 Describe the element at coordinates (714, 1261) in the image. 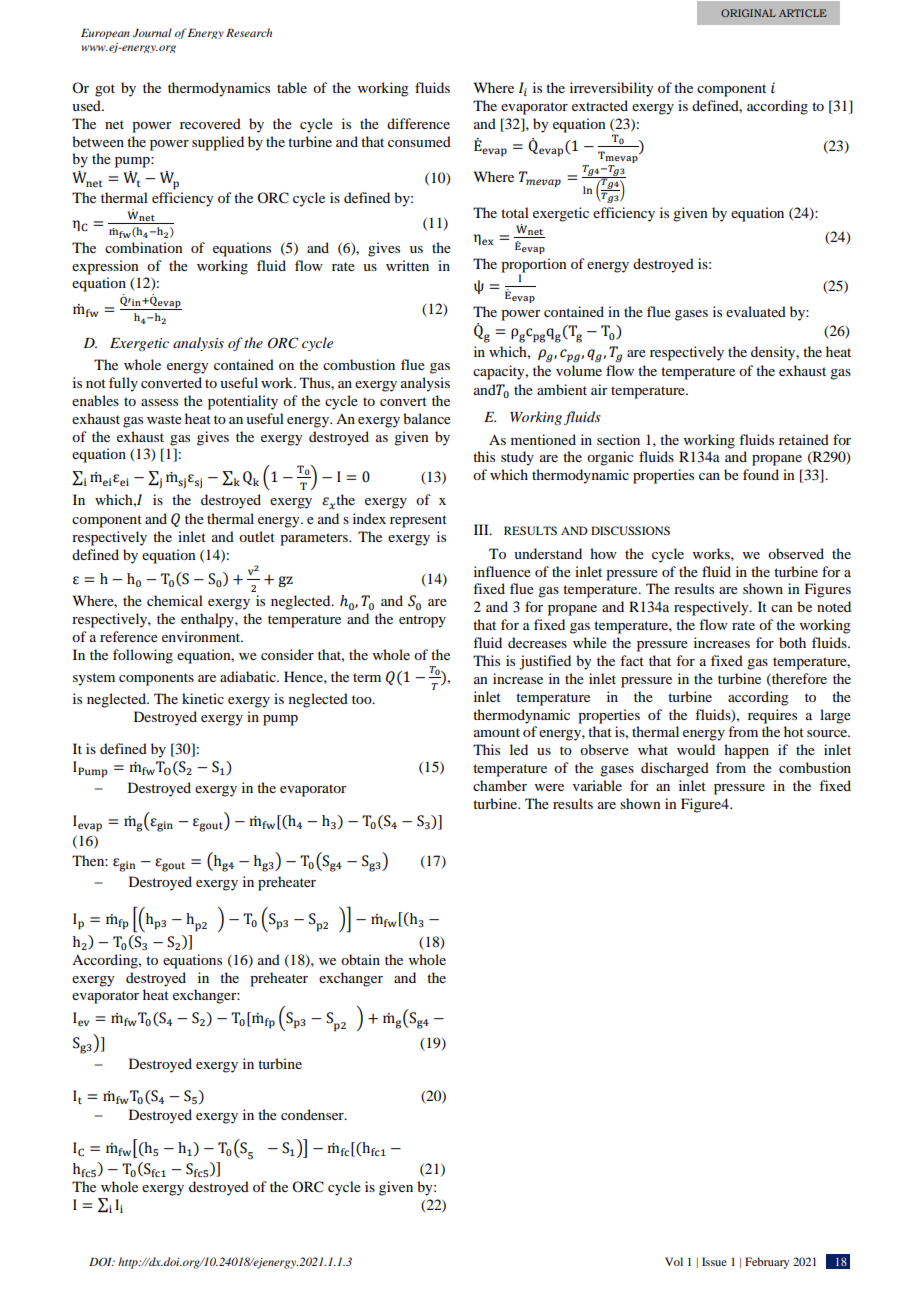

I see `Issue` at that location.
